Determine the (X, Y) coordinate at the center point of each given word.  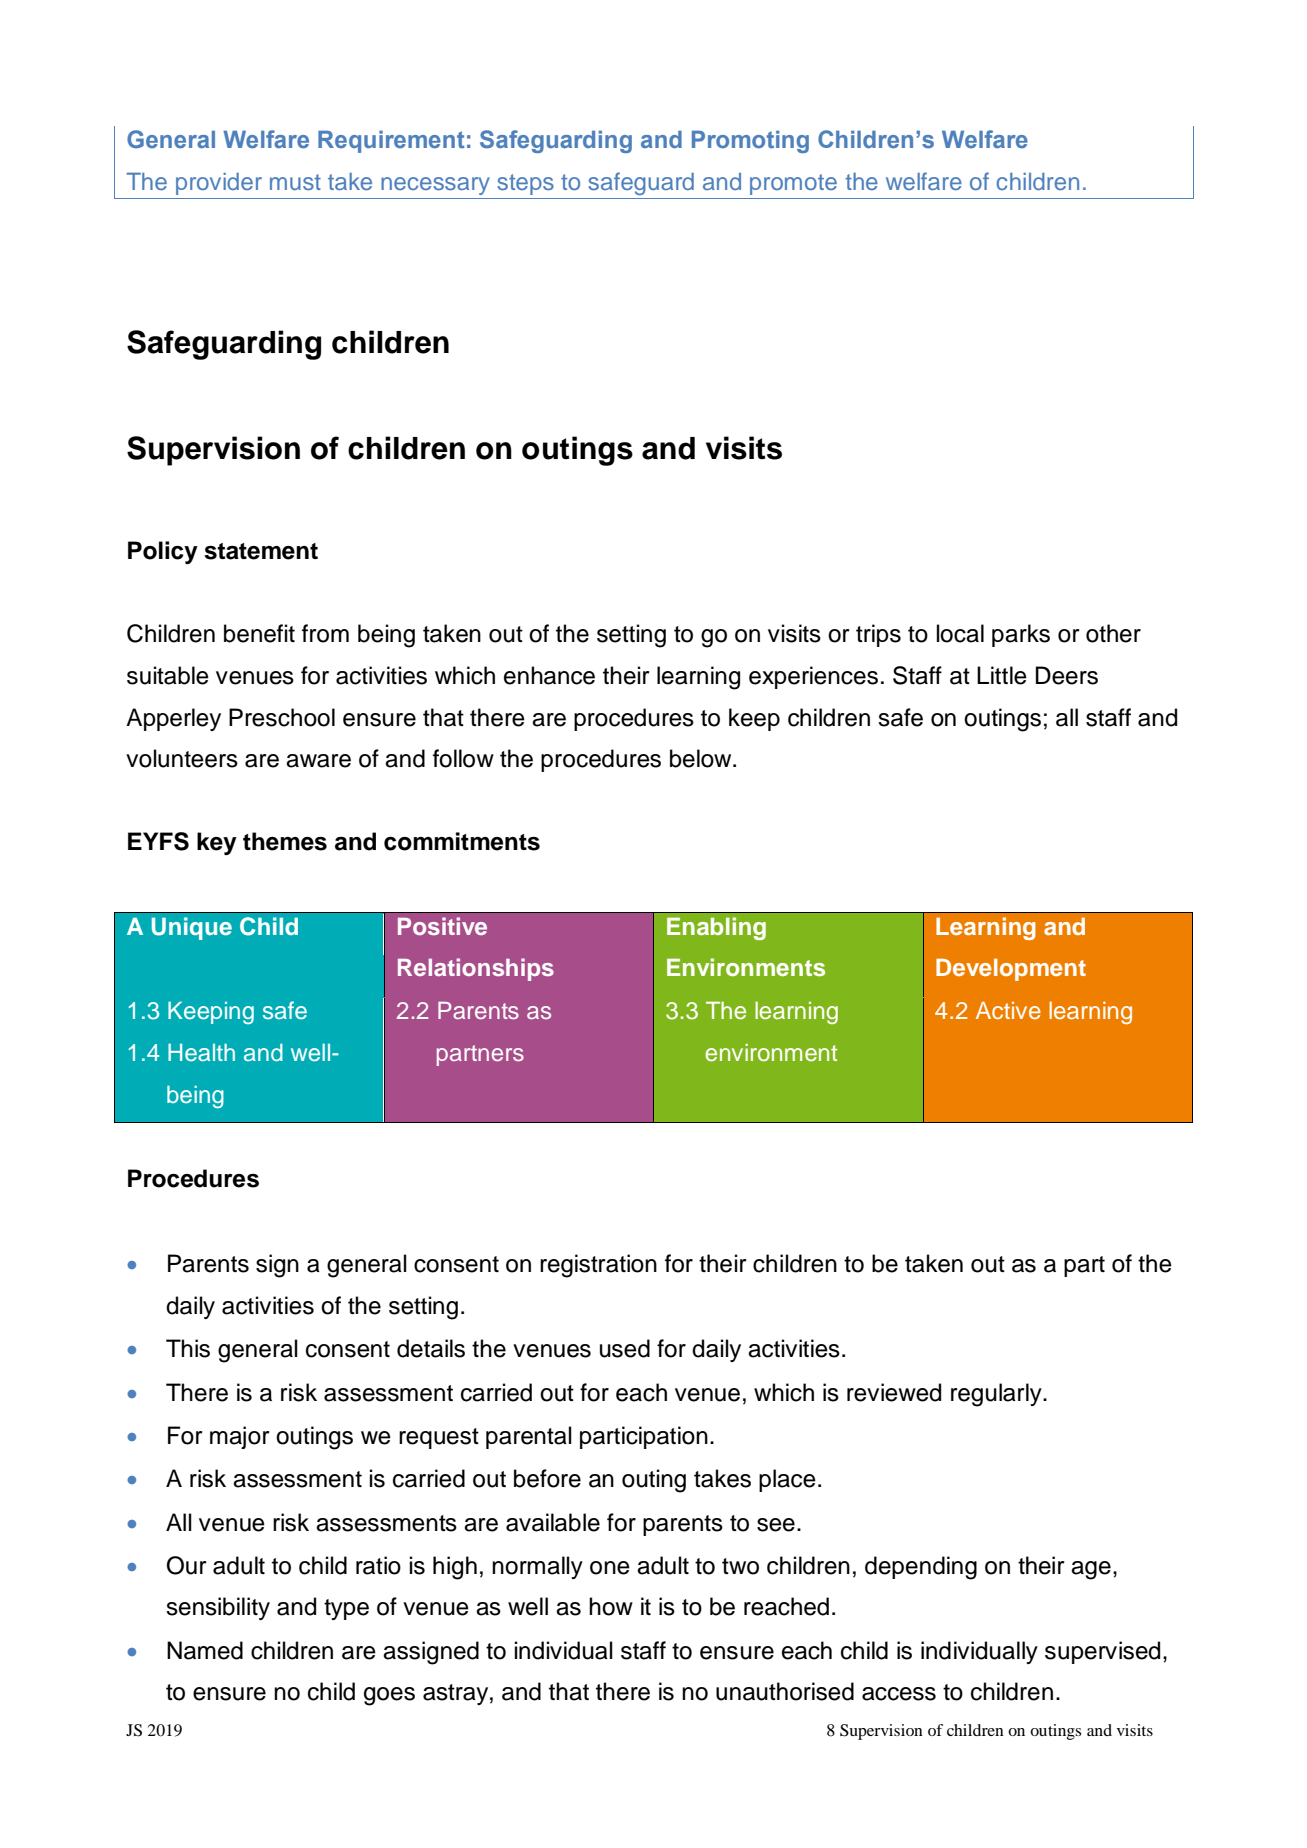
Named (205, 1650)
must (295, 182)
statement (261, 551)
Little (1002, 675)
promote (793, 184)
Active (1008, 1010)
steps (525, 184)
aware (318, 761)
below (702, 758)
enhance (549, 675)
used (625, 1348)
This (188, 1348)
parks (1021, 635)
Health (201, 1052)
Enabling (716, 928)
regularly (997, 1395)
